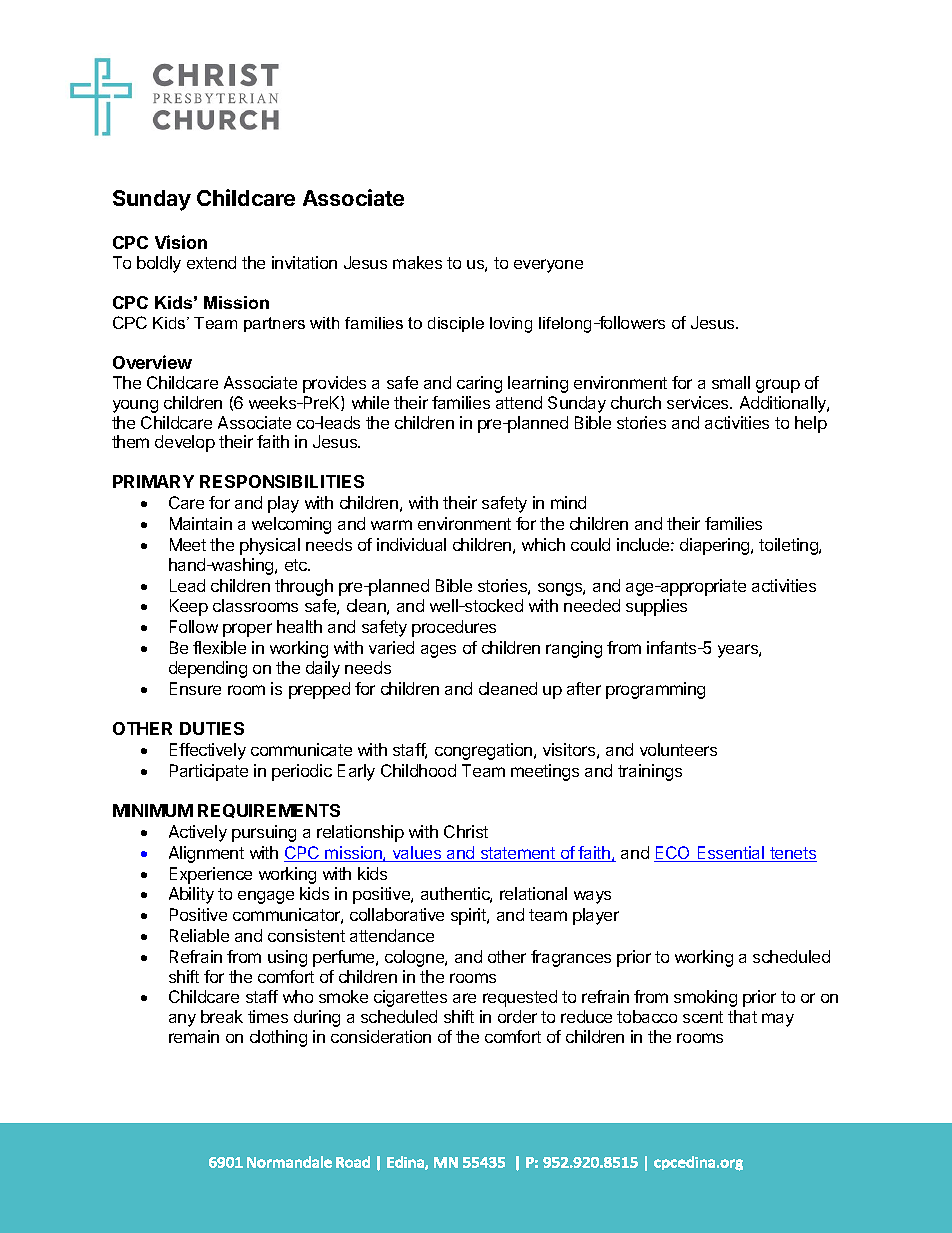 The height and width of the page is (1233, 952). What do you see at coordinates (198, 833) in the page?
I see `Actively` at bounding box center [198, 833].
